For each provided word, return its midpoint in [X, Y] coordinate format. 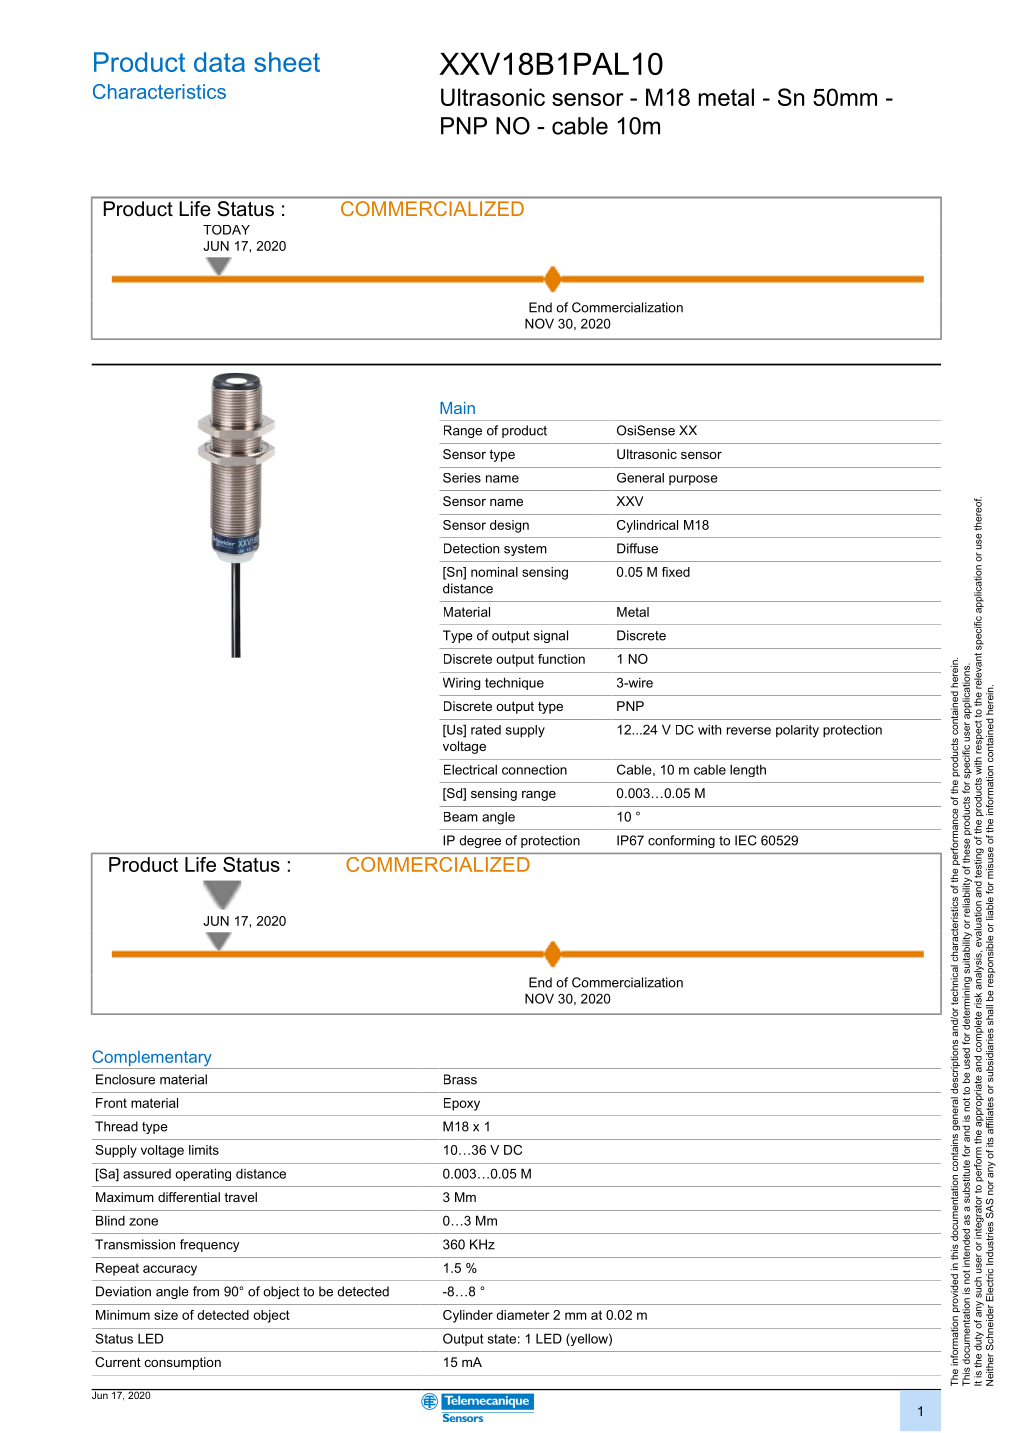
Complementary [153, 1059]
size [166, 1315]
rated [486, 730]
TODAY [226, 230]
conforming [681, 841]
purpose [693, 480]
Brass [460, 1079]
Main [457, 408]
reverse [749, 731]
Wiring [461, 683]
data [219, 62]
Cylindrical [647, 526]
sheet [287, 62]
